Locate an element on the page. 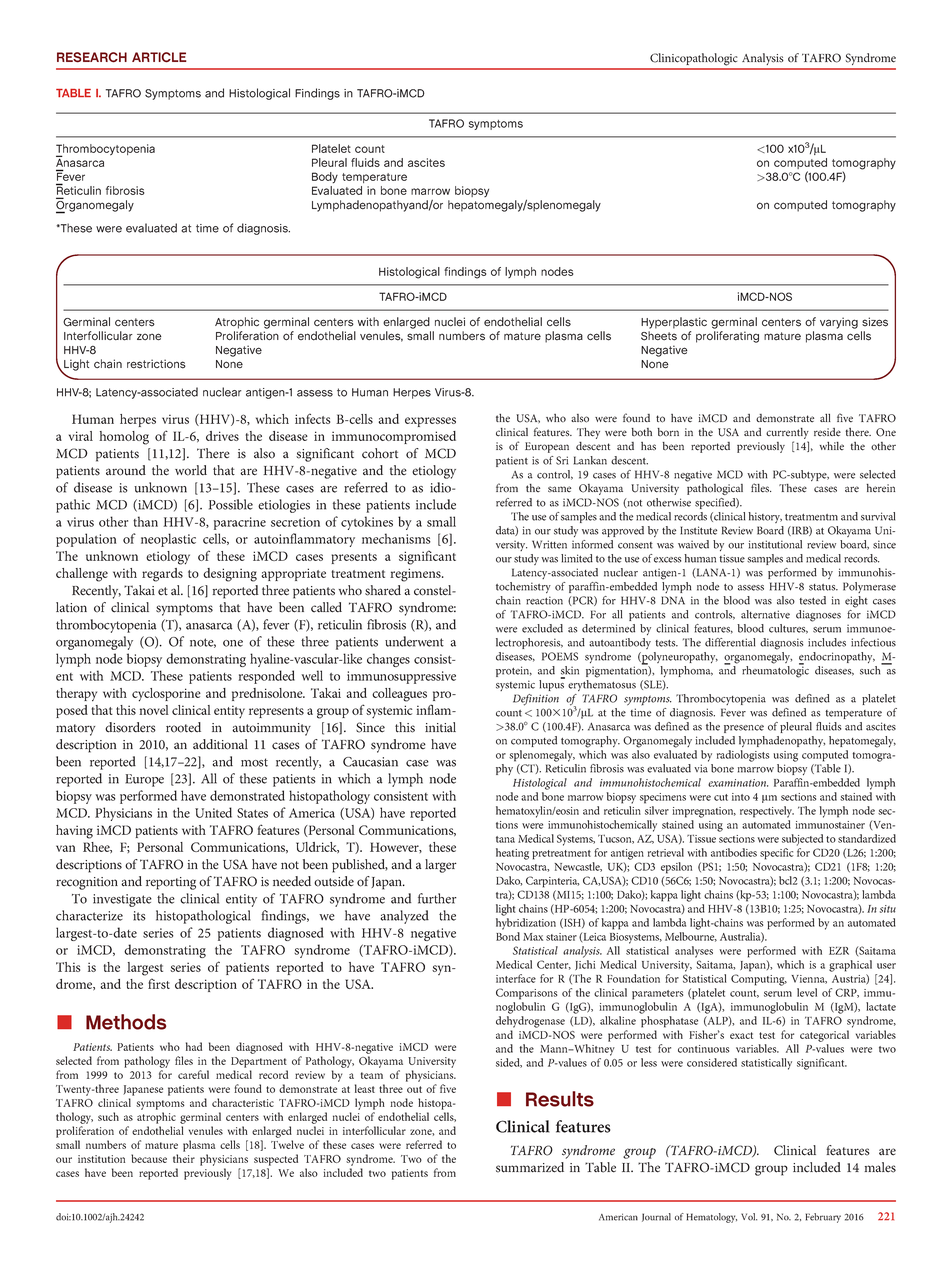 The width and height of the image is (952, 1261). neoplastic is located at coordinates (168, 540).
